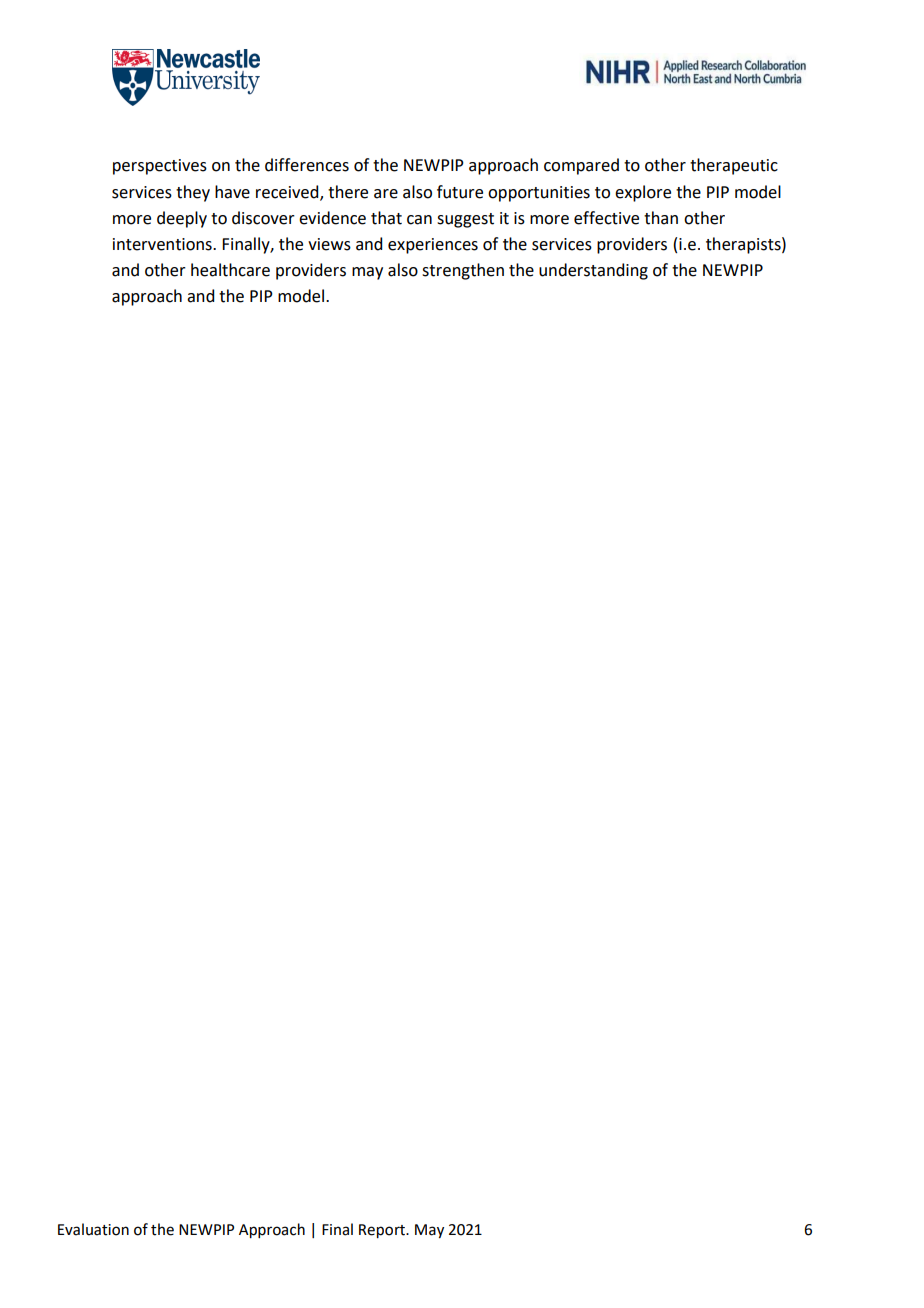  Describe the element at coordinates (463, 271) in the screenshot. I see `strengthen` at that location.
